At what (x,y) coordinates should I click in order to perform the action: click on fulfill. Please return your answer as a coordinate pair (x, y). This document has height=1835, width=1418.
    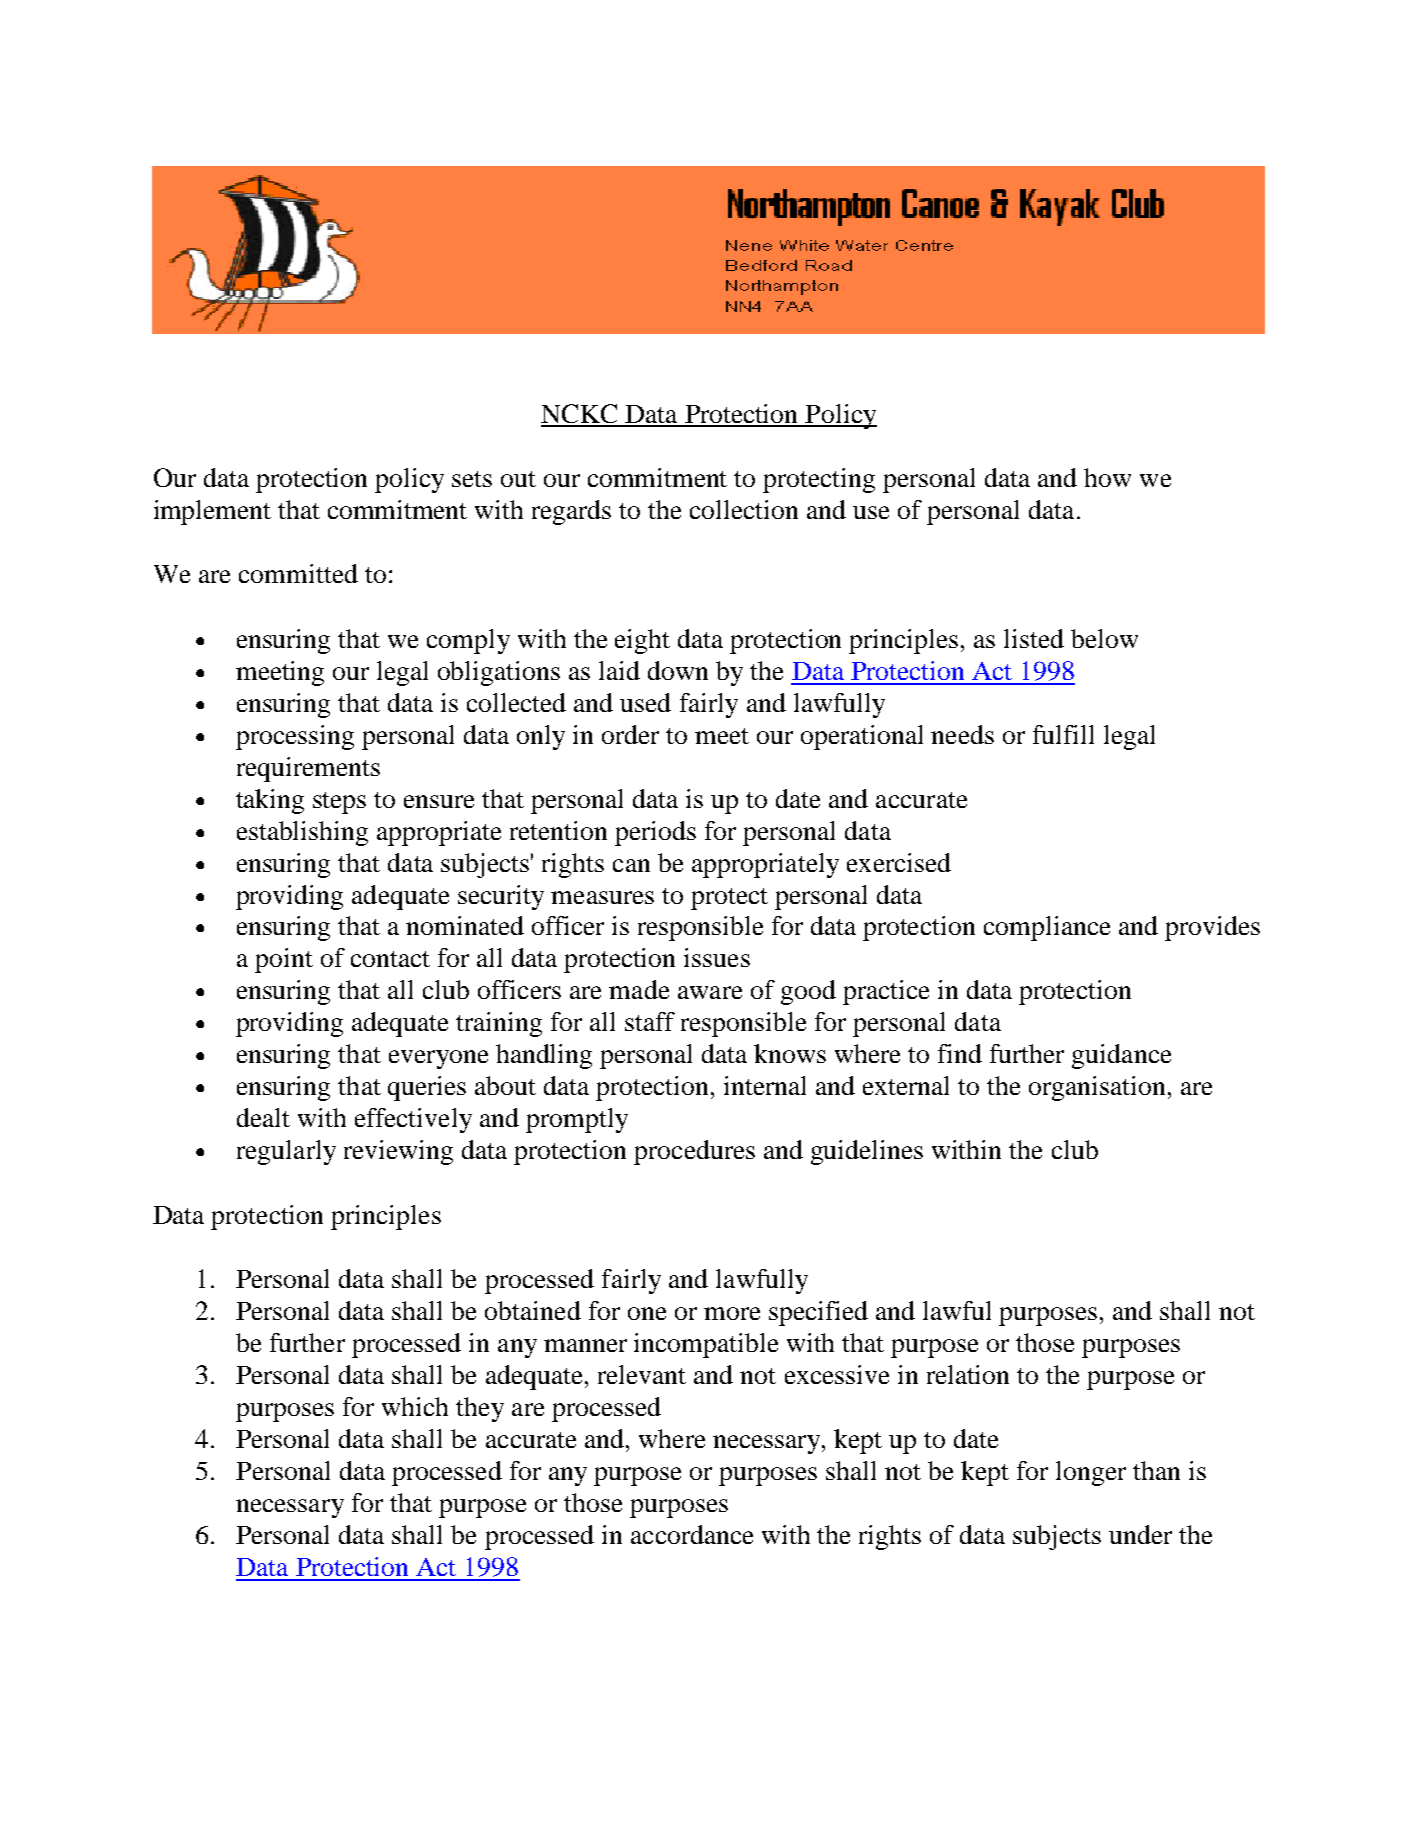
    Looking at the image, I should click on (1063, 734).
